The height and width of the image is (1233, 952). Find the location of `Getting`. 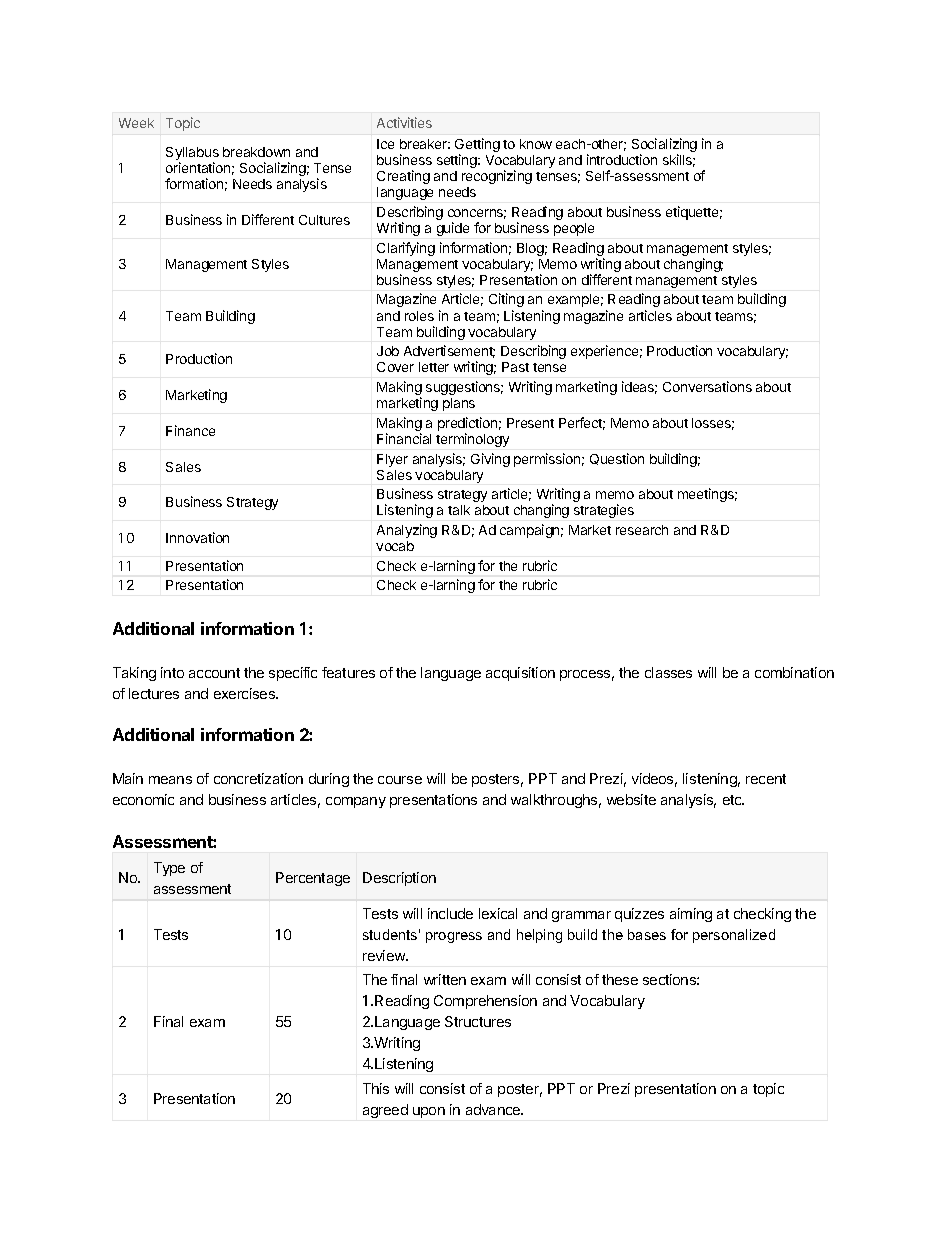

Getting is located at coordinates (477, 146).
